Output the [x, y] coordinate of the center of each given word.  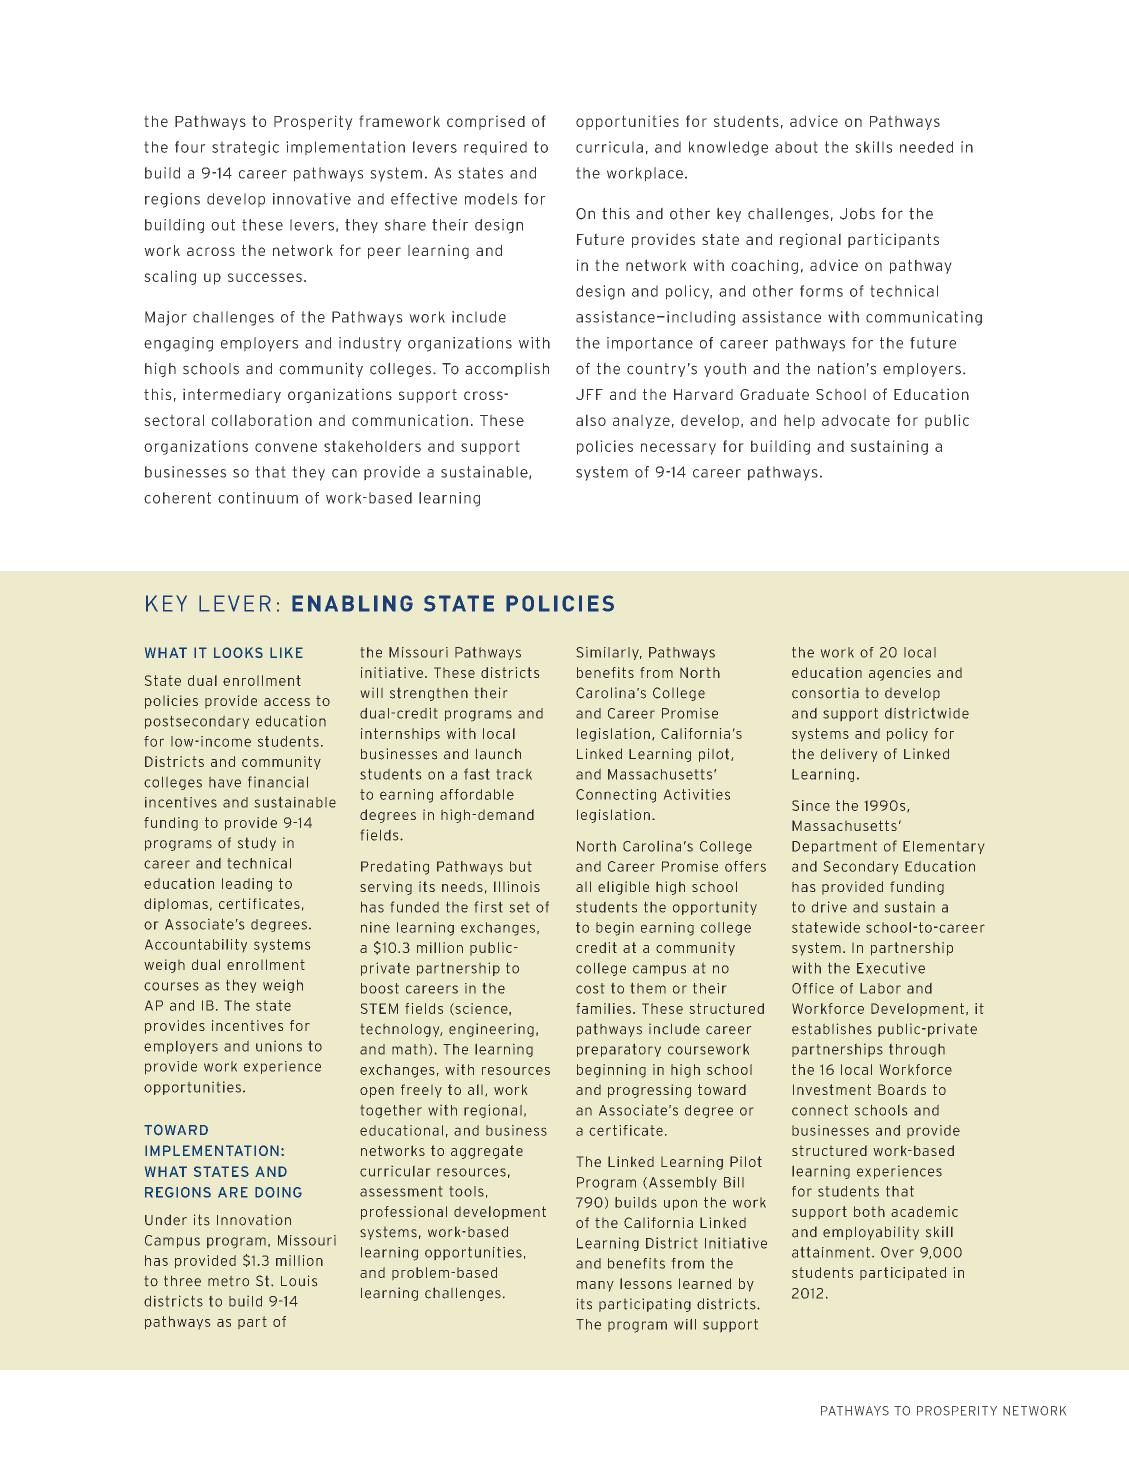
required [495, 148]
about [796, 147]
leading [247, 885]
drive [829, 907]
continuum [258, 498]
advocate [856, 420]
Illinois [517, 886]
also [591, 420]
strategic [245, 148]
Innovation [254, 1220]
